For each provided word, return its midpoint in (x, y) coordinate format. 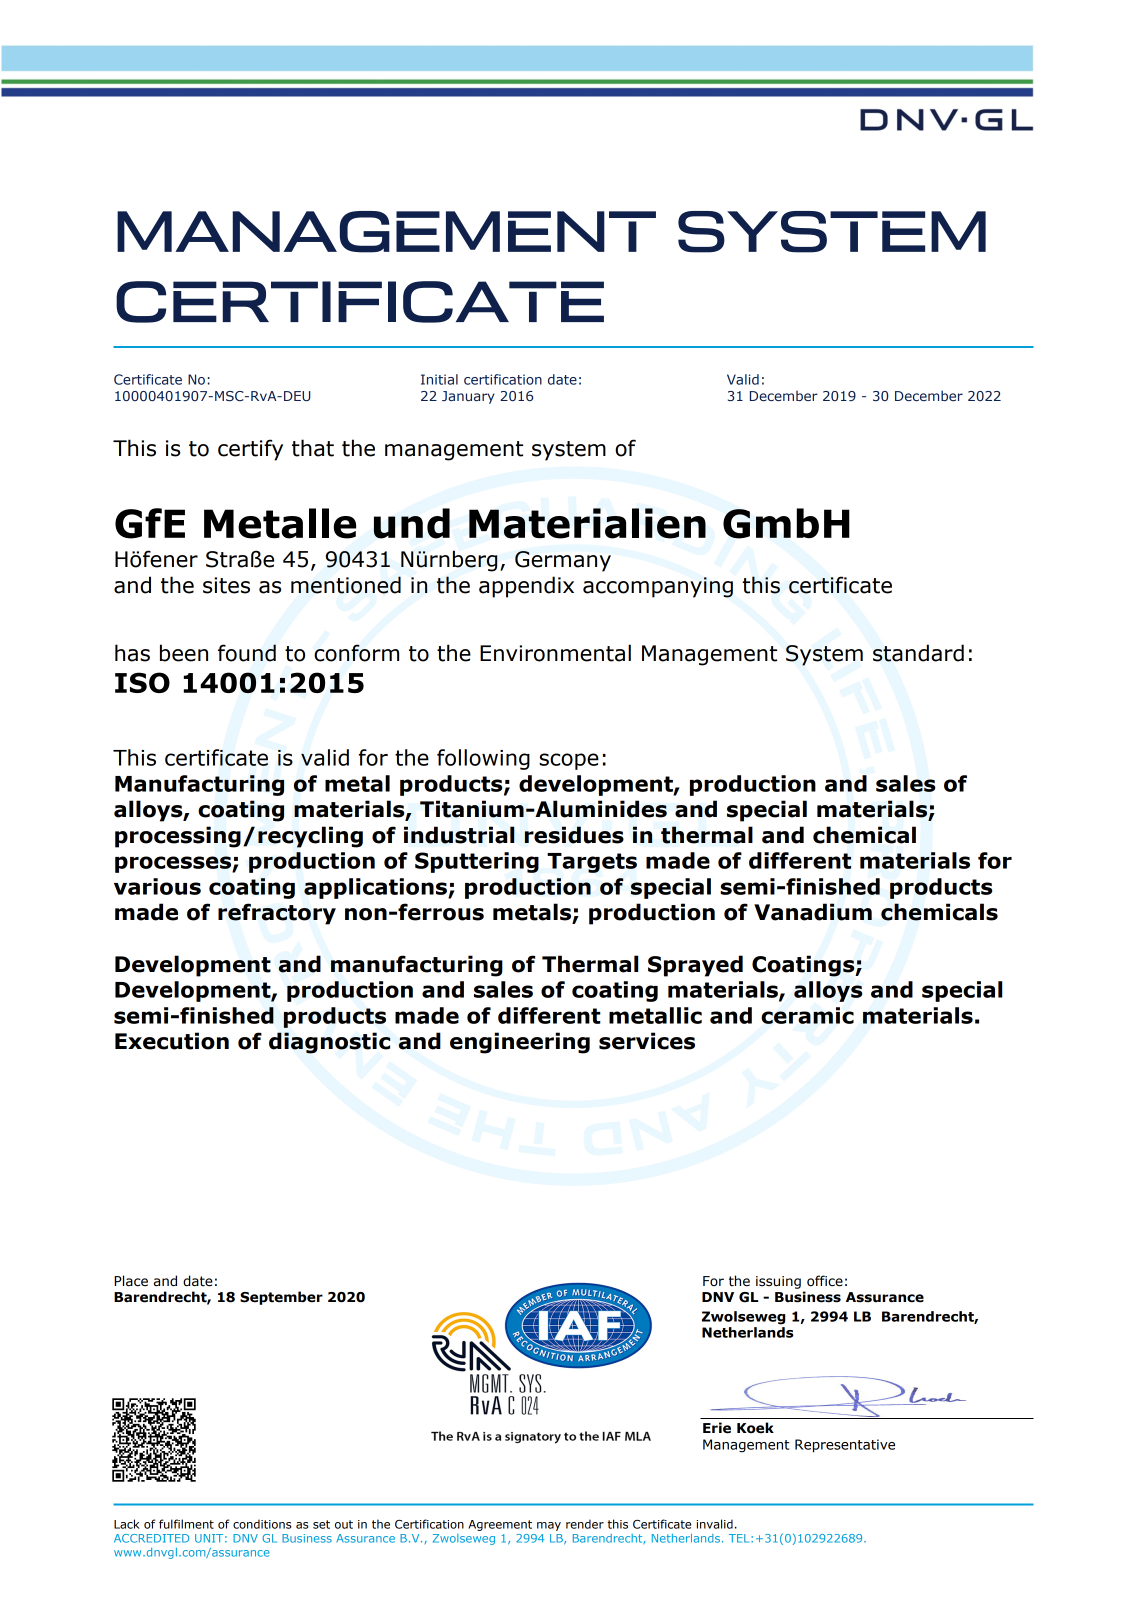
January (468, 397)
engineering (520, 1043)
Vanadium (813, 912)
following (483, 759)
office (825, 1281)
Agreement (500, 1525)
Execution (172, 1041)
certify (250, 450)
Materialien (587, 523)
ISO (142, 682)
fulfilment (186, 1524)
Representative (845, 1446)
